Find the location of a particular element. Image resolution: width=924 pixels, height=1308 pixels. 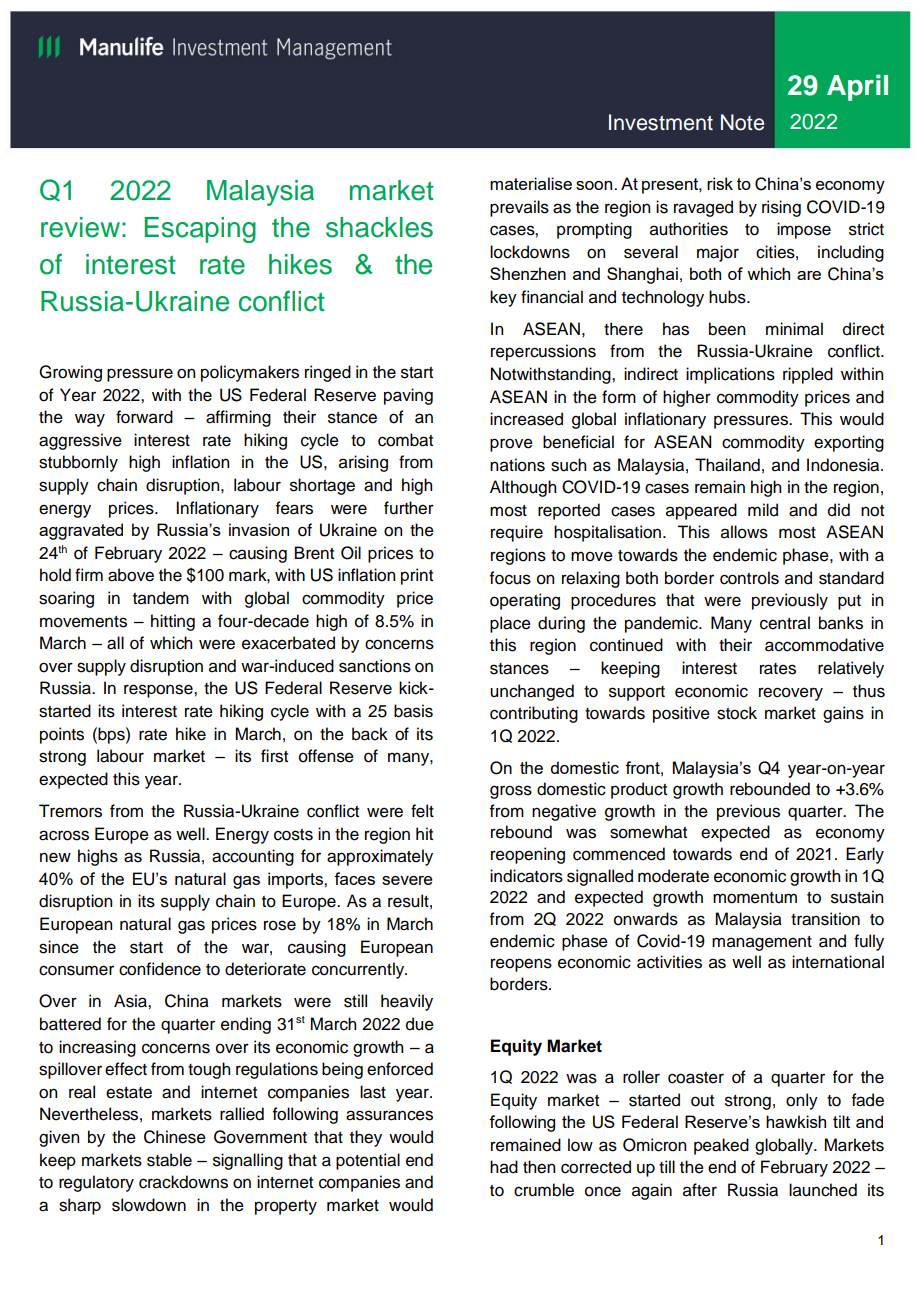

had is located at coordinates (504, 1167).
